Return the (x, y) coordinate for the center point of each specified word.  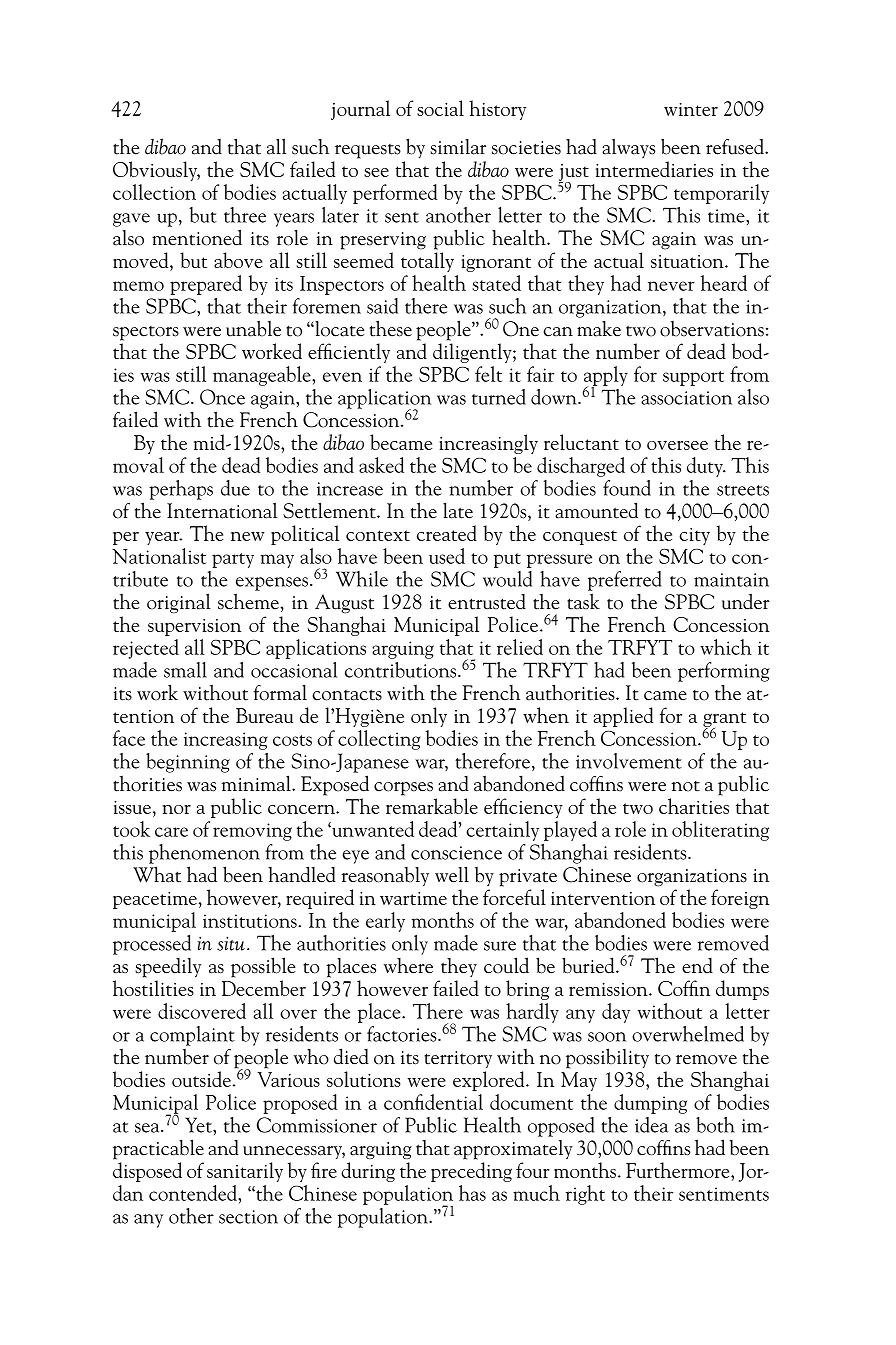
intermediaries (654, 169)
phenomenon (204, 854)
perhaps (181, 490)
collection (154, 192)
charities (694, 806)
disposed (147, 1172)
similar (458, 147)
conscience (456, 853)
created (447, 533)
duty (706, 467)
